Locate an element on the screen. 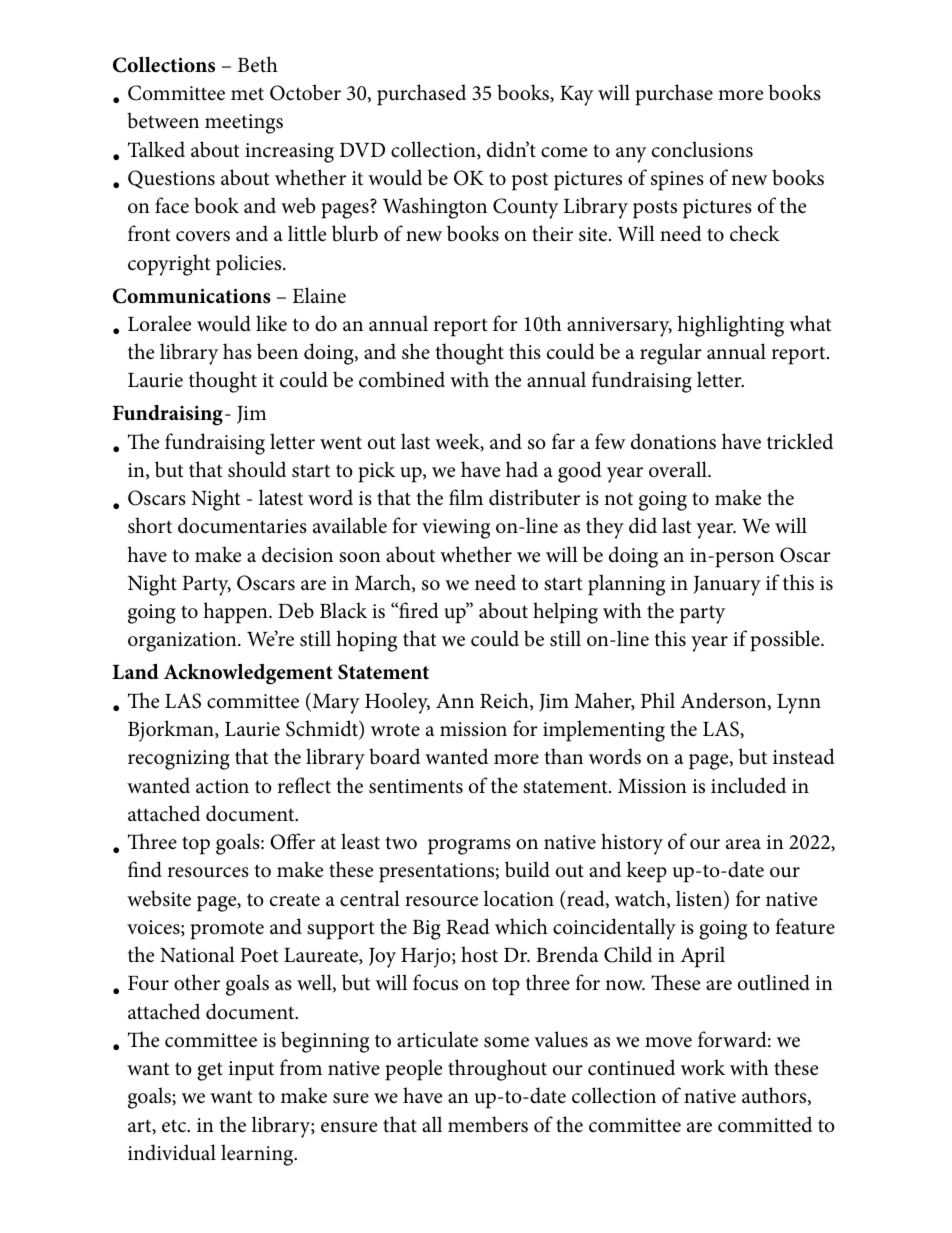  Kay is located at coordinates (577, 96).
